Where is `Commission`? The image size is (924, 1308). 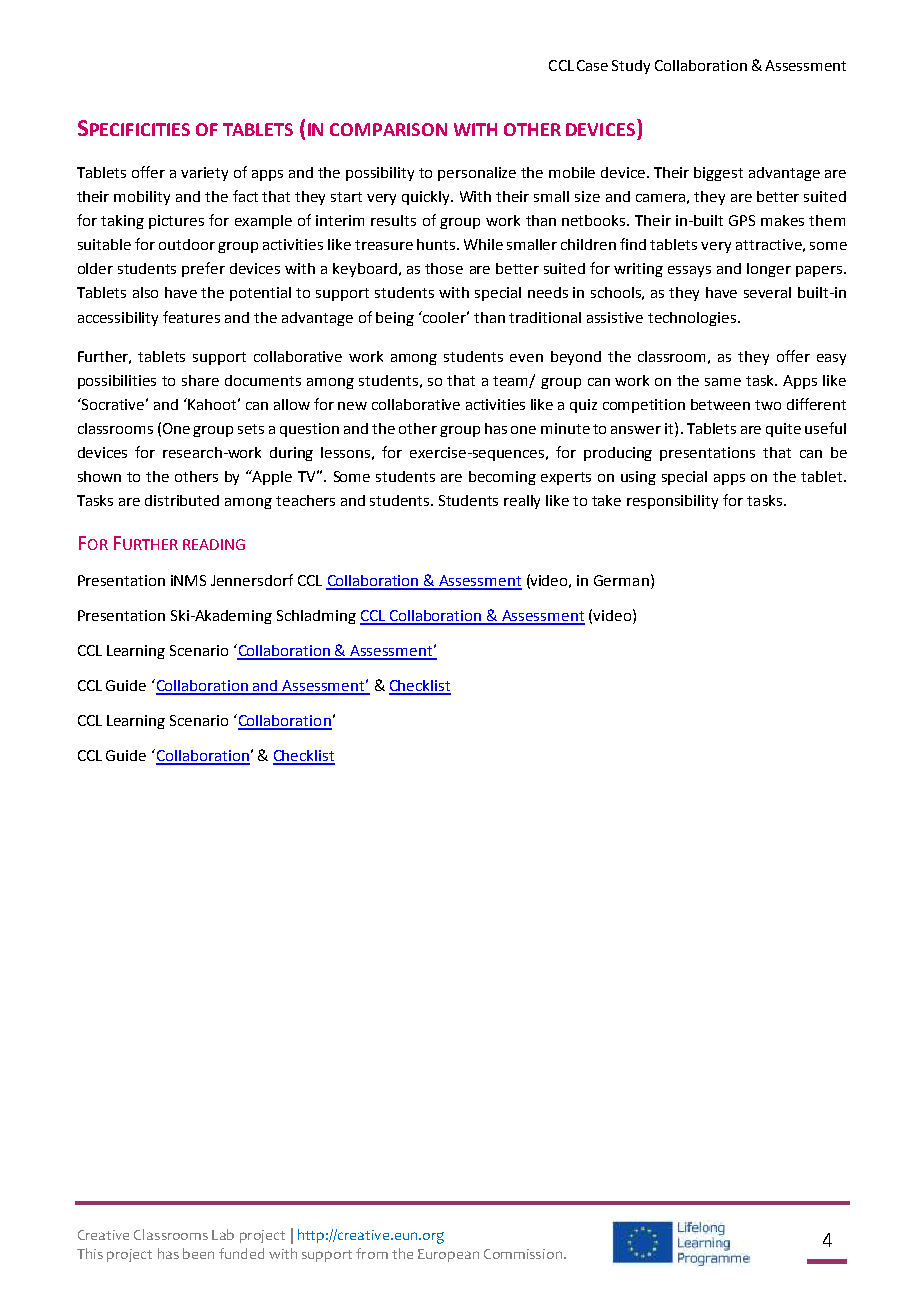 Commission is located at coordinates (524, 1254).
